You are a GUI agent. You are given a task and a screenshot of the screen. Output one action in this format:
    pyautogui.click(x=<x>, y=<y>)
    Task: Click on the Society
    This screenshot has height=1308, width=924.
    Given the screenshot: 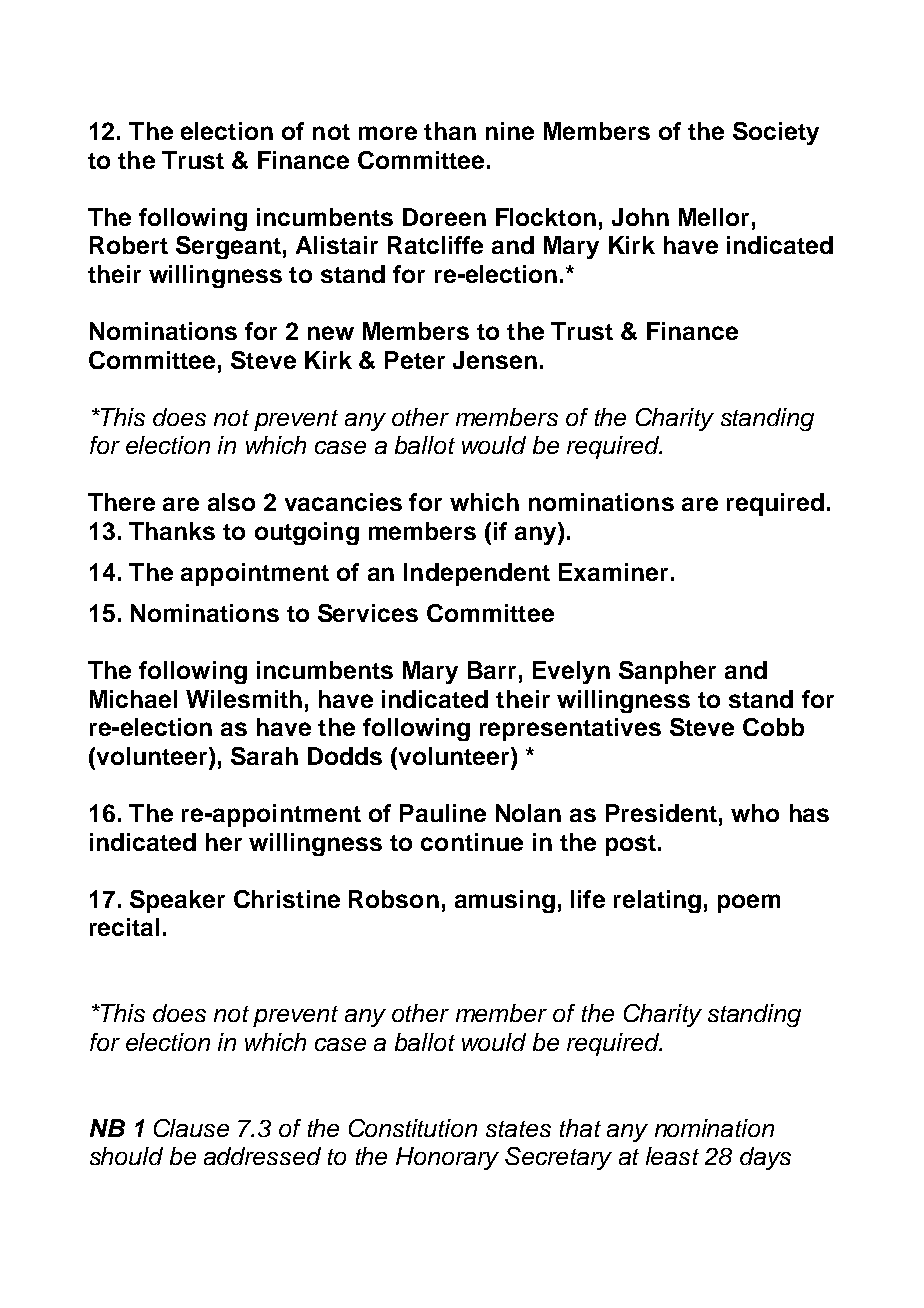 What is the action you would take?
    pyautogui.click(x=776, y=133)
